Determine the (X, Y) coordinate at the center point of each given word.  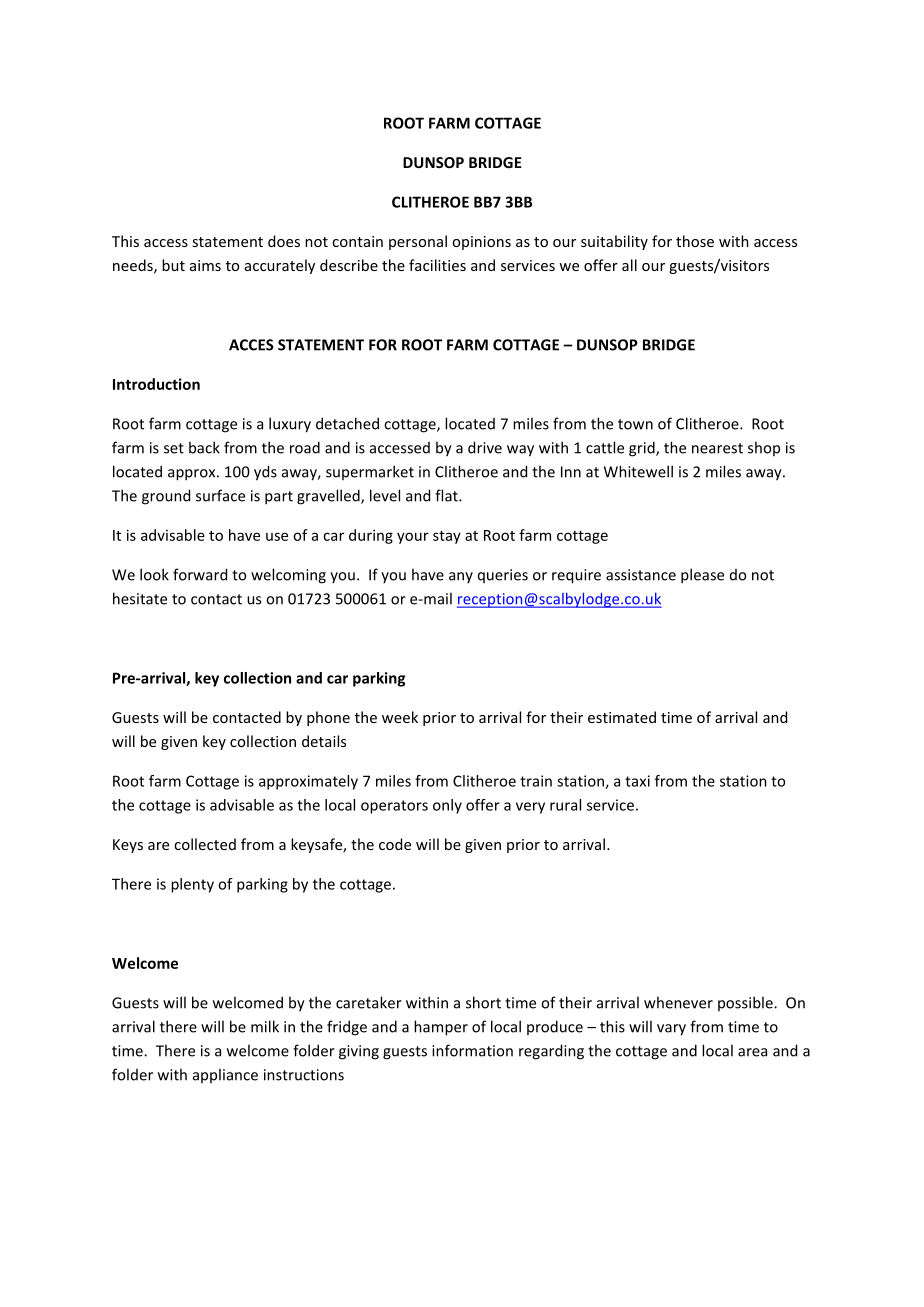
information (472, 1050)
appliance (225, 1075)
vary (671, 1030)
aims (205, 265)
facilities (437, 265)
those (695, 241)
